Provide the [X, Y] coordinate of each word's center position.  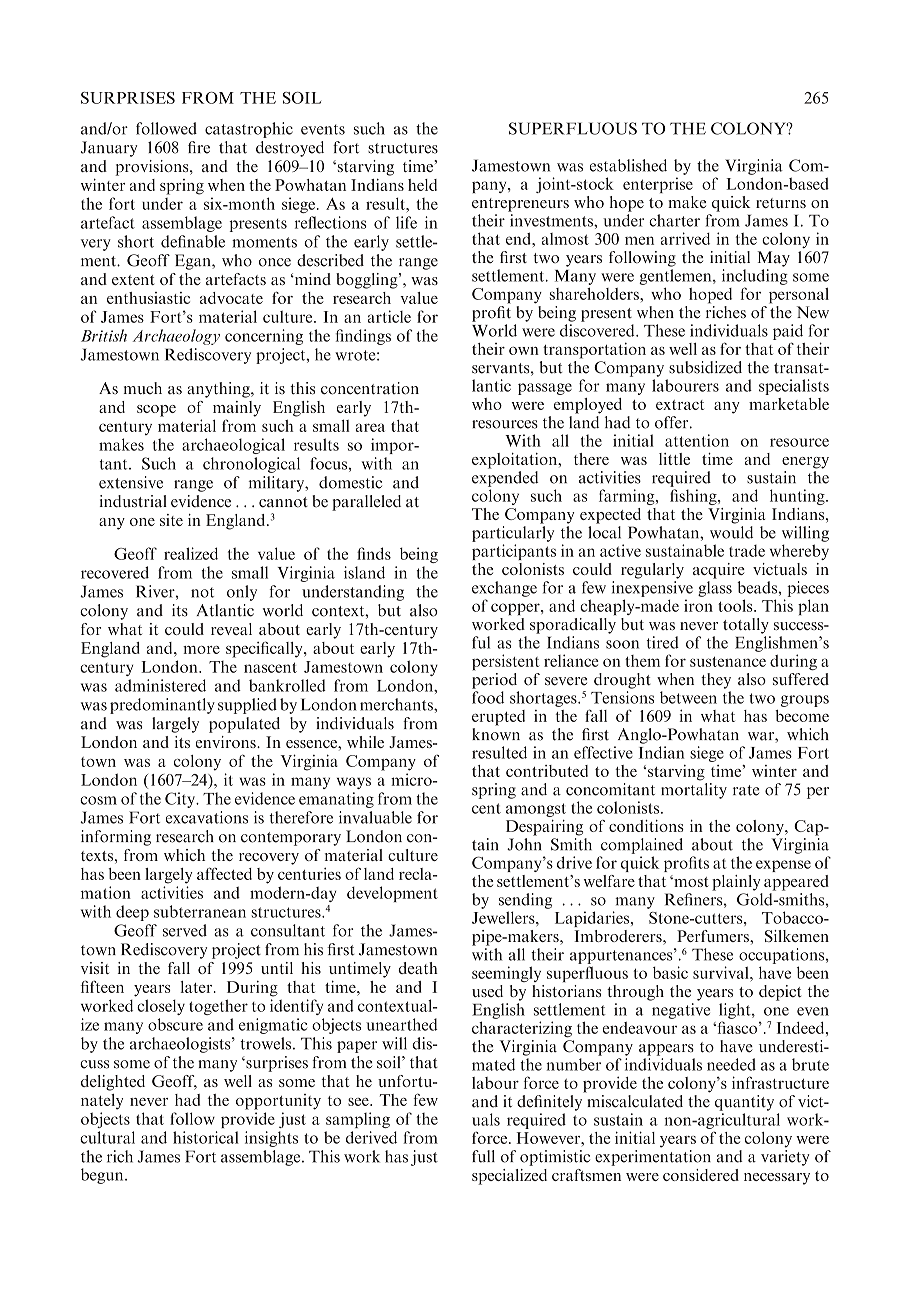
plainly [736, 883]
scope [156, 411]
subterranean [200, 911]
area [370, 427]
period [494, 679]
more [201, 650]
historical [206, 1137]
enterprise [658, 185]
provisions [153, 168]
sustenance [728, 662]
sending [525, 901]
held [422, 185]
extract [680, 405]
